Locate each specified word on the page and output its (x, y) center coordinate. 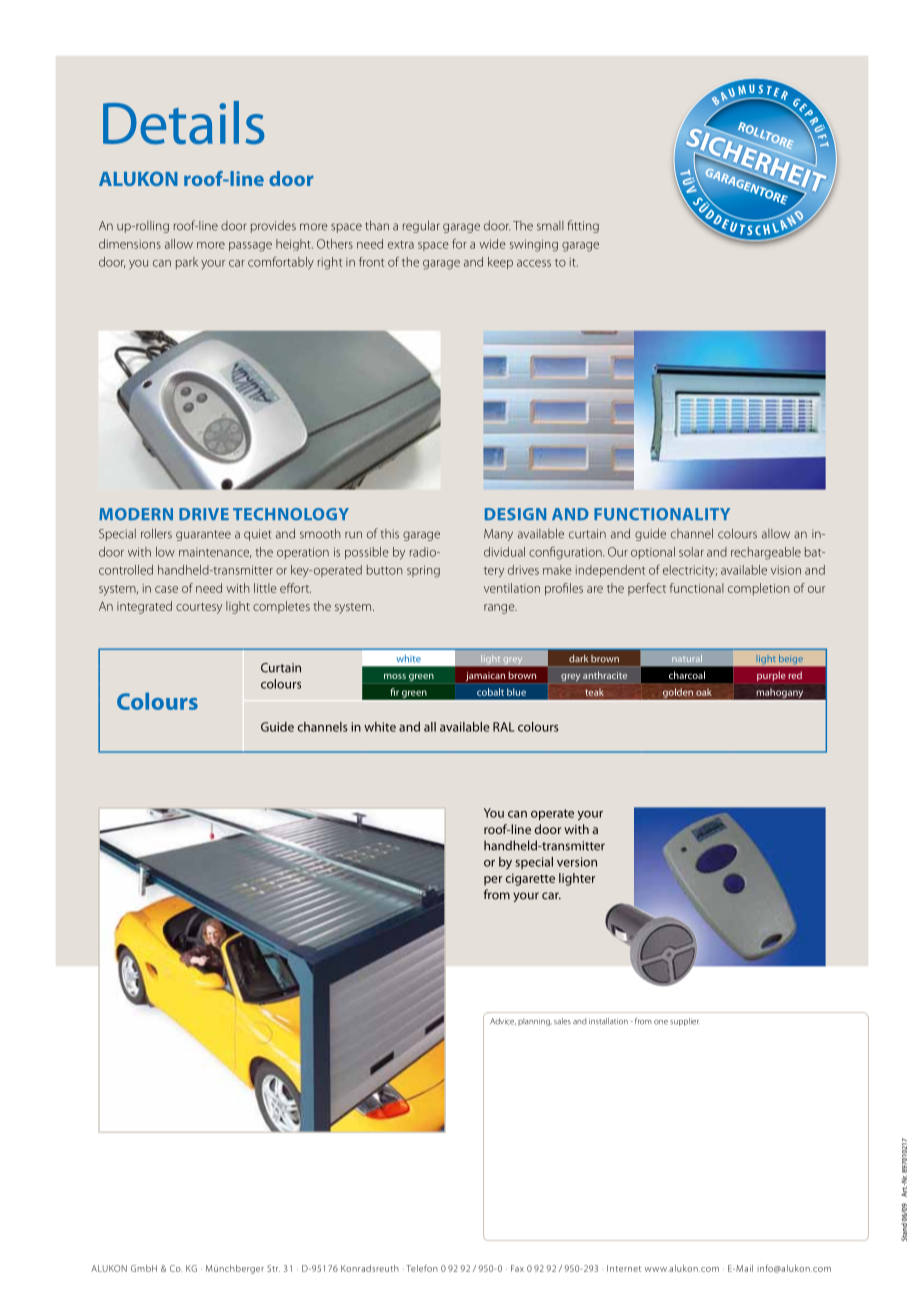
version (577, 862)
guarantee (203, 535)
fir (394, 692)
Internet (624, 1268)
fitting (583, 226)
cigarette (530, 879)
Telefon (422, 1268)
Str (273, 1268)
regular (421, 226)
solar (691, 552)
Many (498, 535)
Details (184, 123)
